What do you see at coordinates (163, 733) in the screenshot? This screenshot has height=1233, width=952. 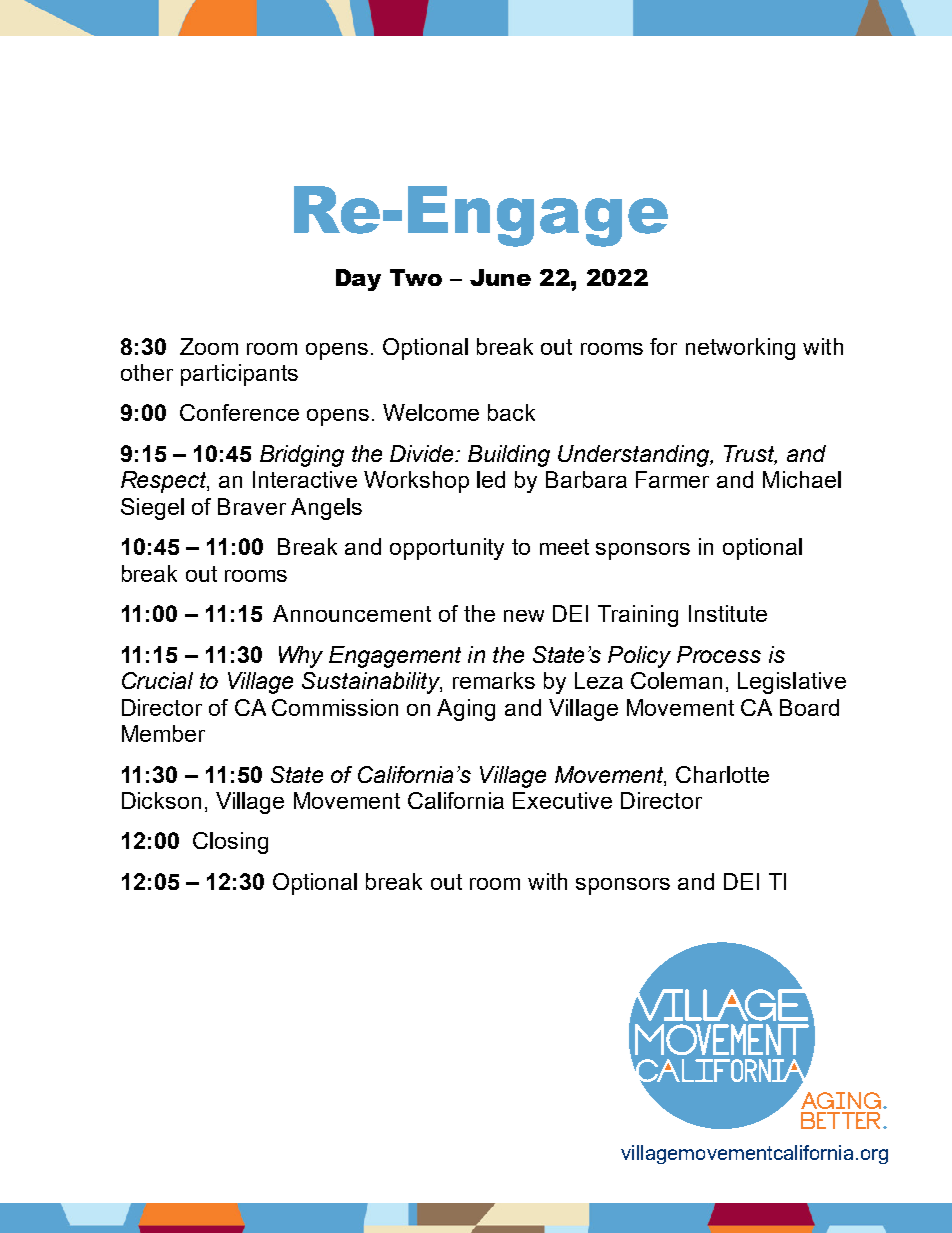 I see `Member` at bounding box center [163, 733].
